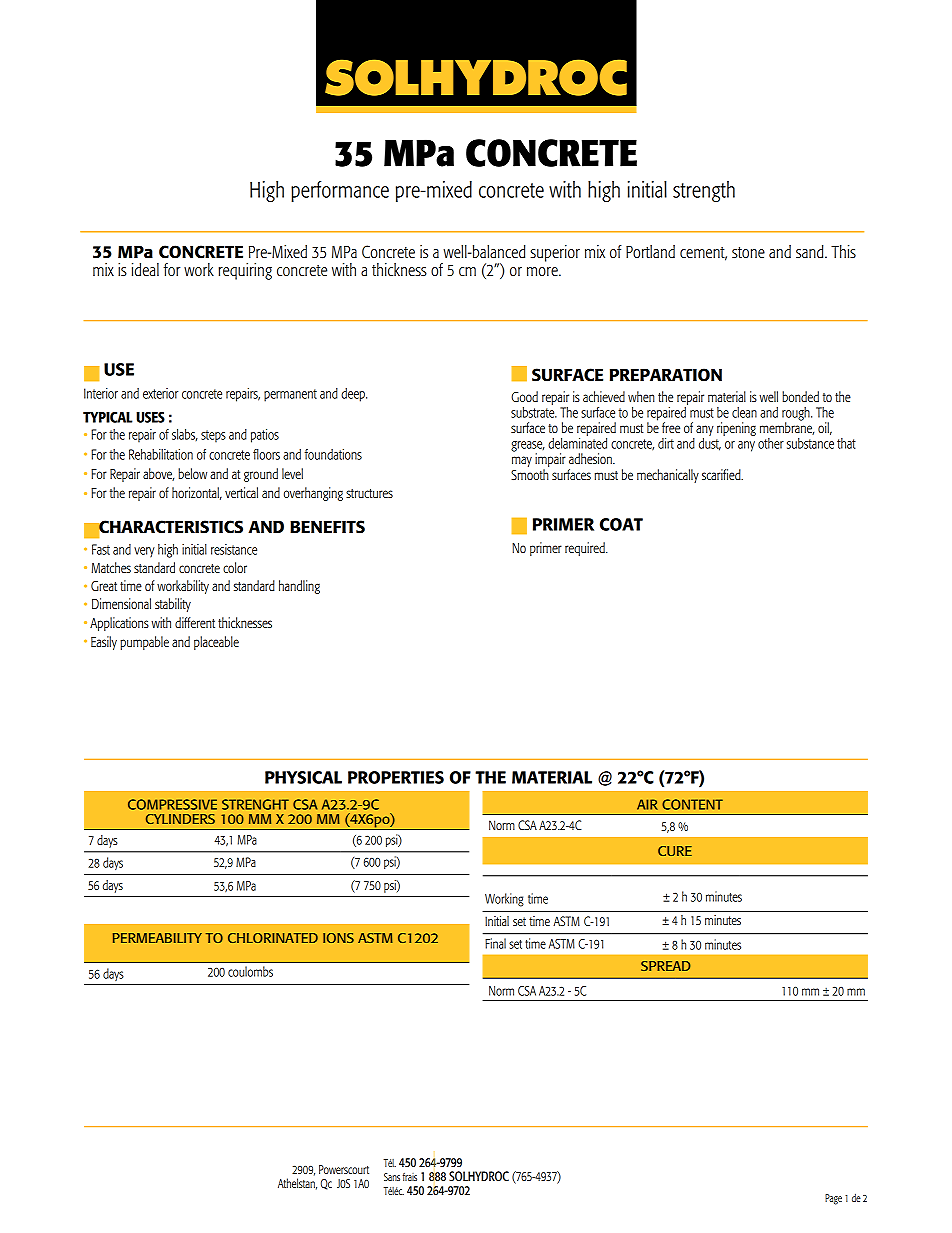 The image size is (952, 1233). I want to click on superior, so click(555, 253).
